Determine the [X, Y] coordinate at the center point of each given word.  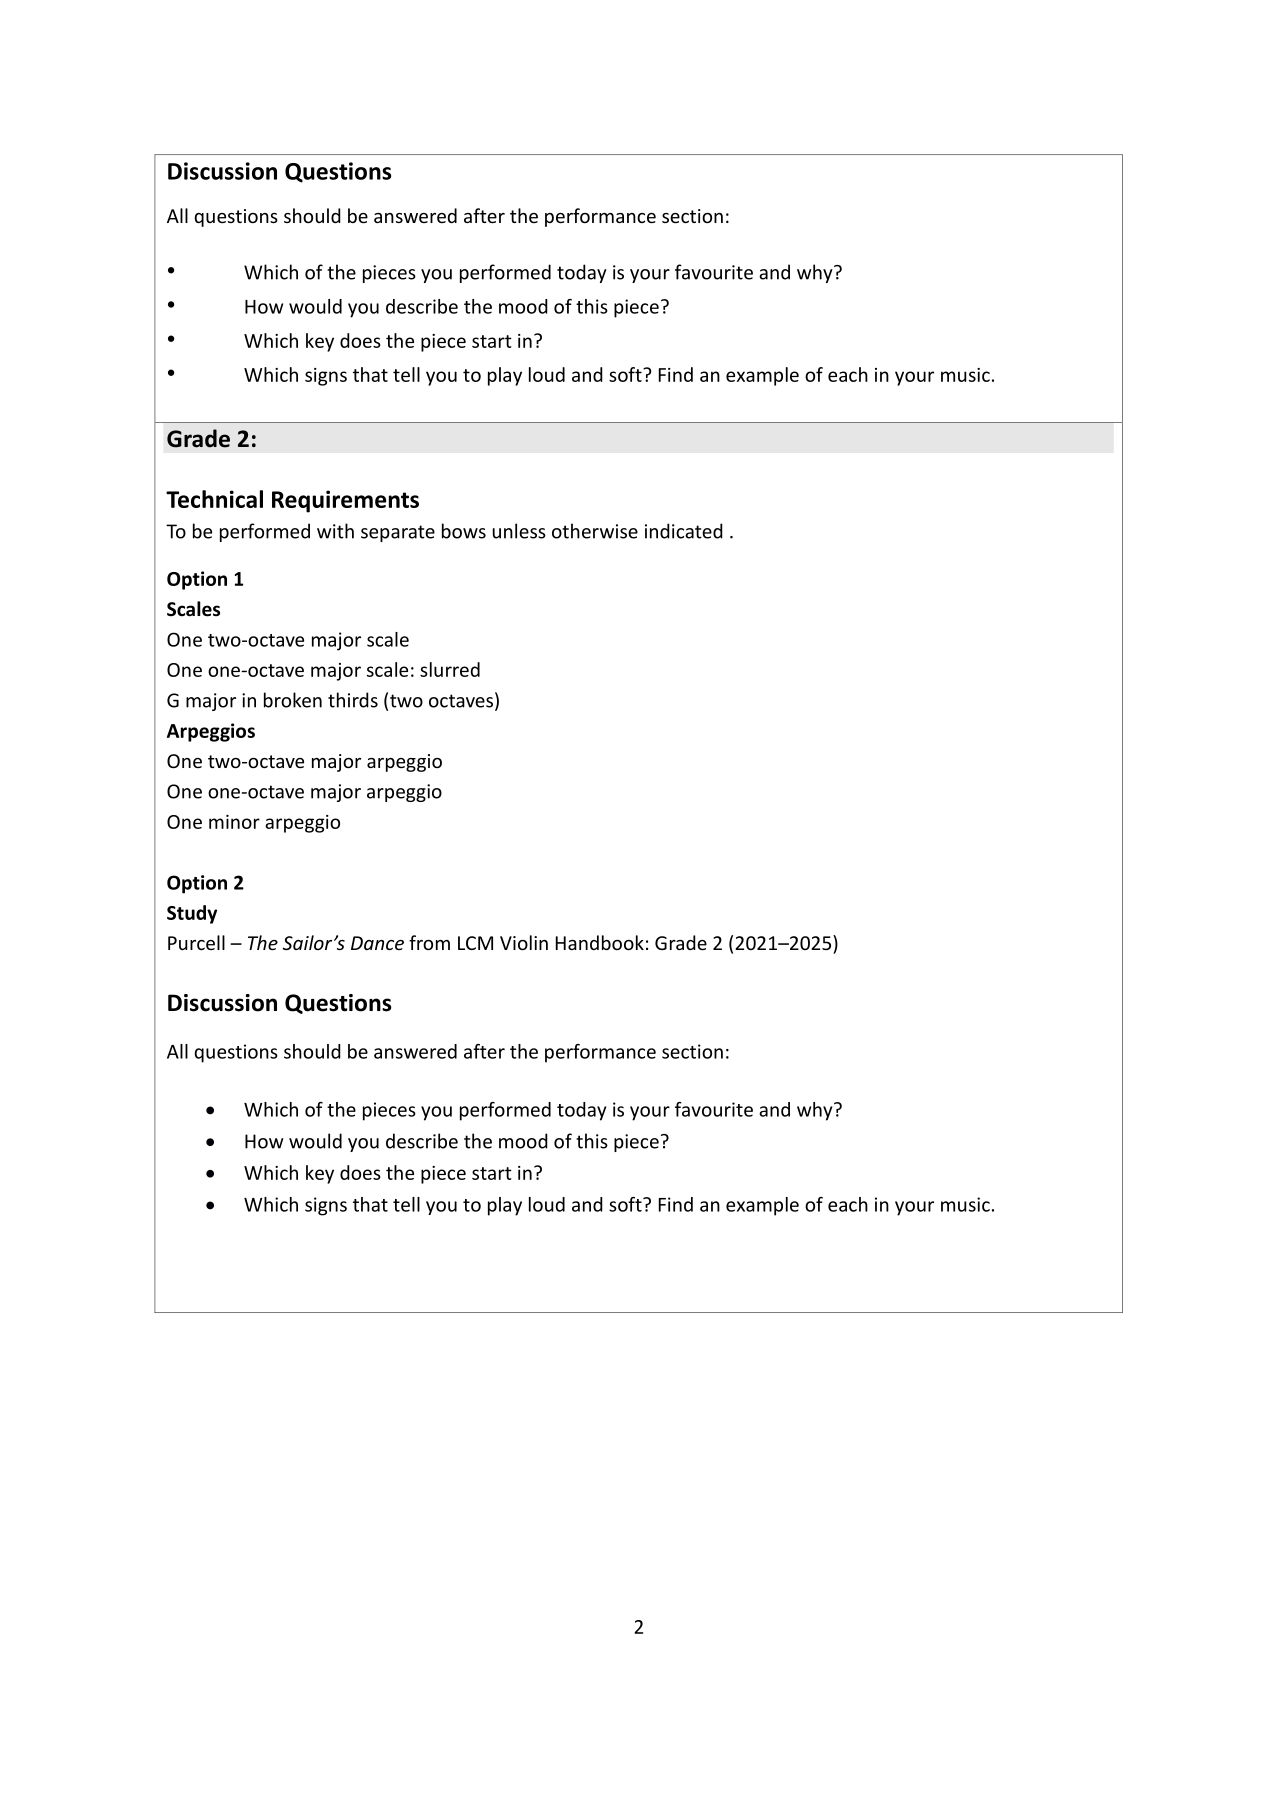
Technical [214, 499]
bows [464, 531]
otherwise [595, 531]
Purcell [196, 942]
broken [293, 700]
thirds [353, 700]
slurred [450, 669]
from [429, 942]
